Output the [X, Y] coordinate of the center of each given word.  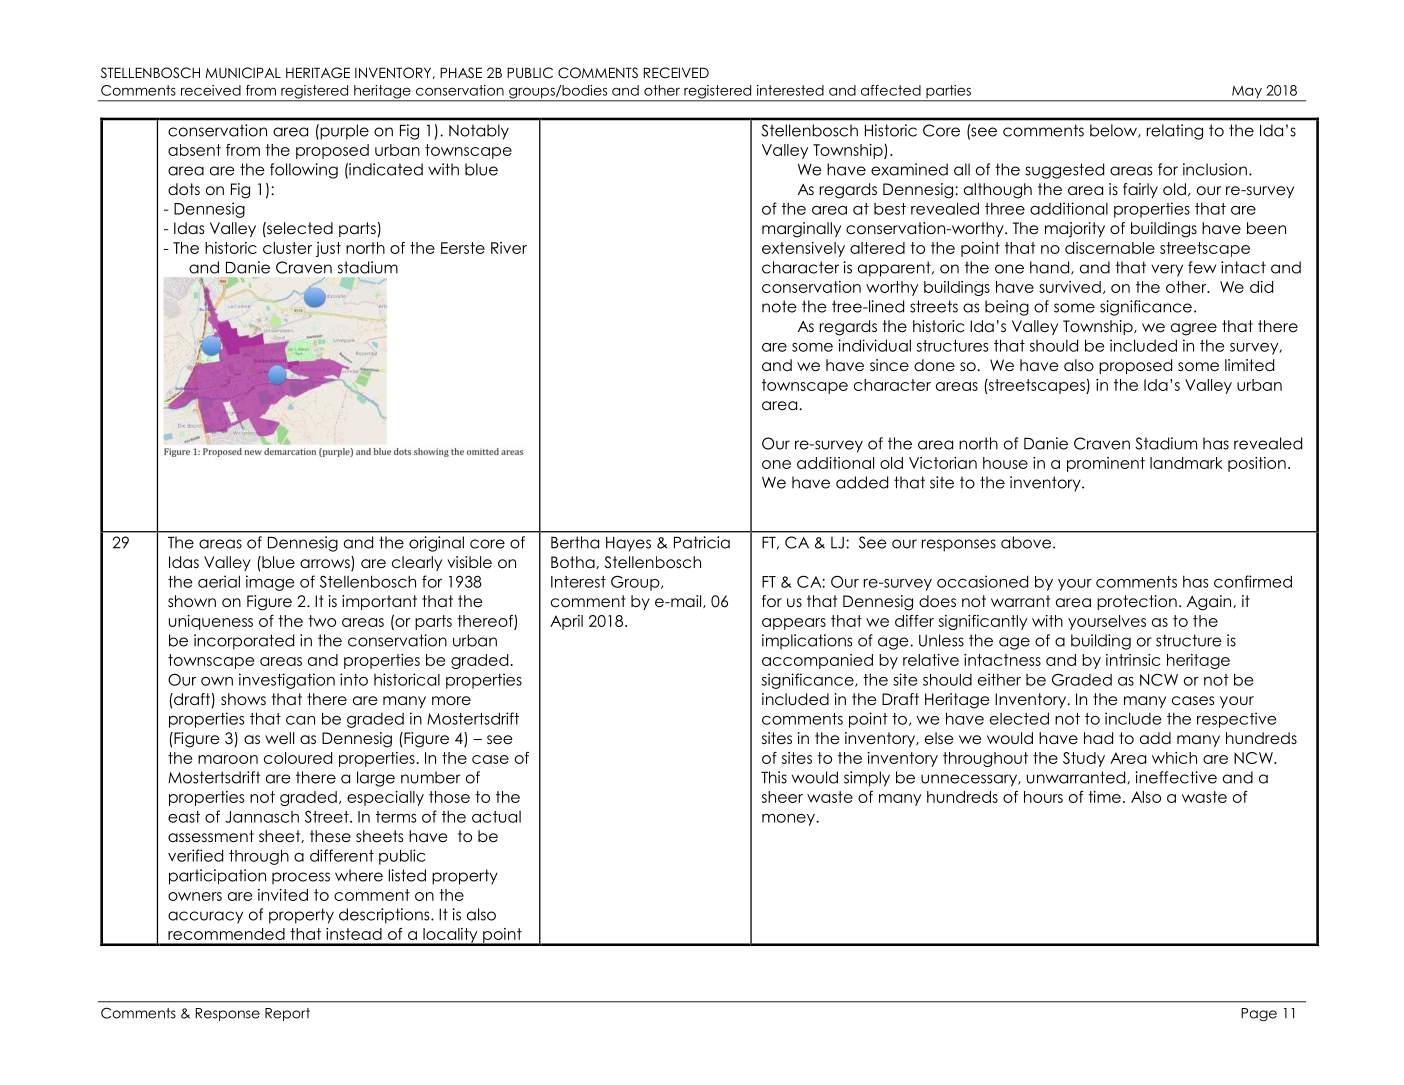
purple [343, 132]
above [1026, 542]
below [1114, 131]
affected [891, 90]
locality [450, 936]
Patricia [702, 542]
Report [287, 1014]
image [270, 583]
